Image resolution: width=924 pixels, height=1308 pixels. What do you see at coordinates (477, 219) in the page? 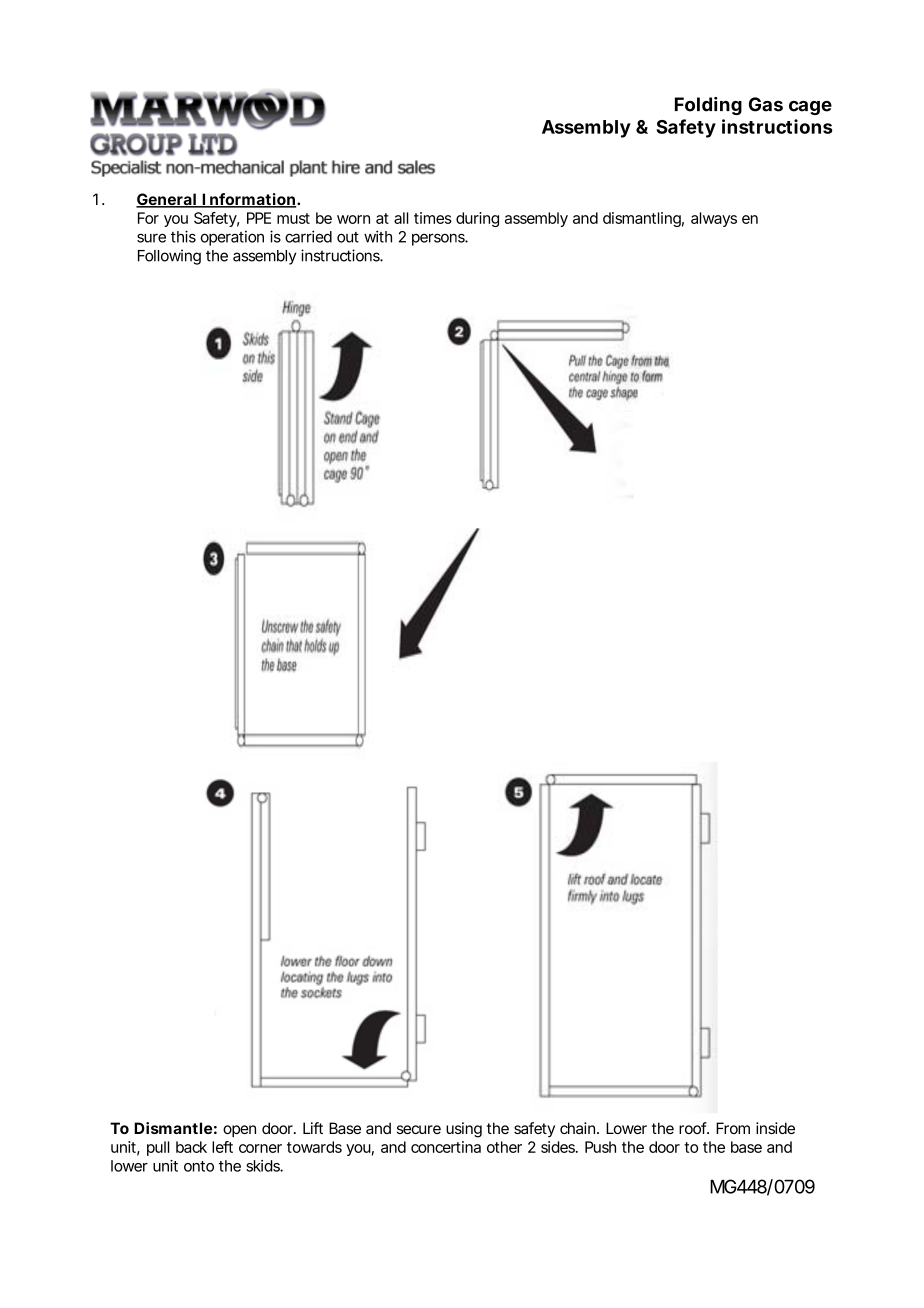
I see `during` at bounding box center [477, 219].
